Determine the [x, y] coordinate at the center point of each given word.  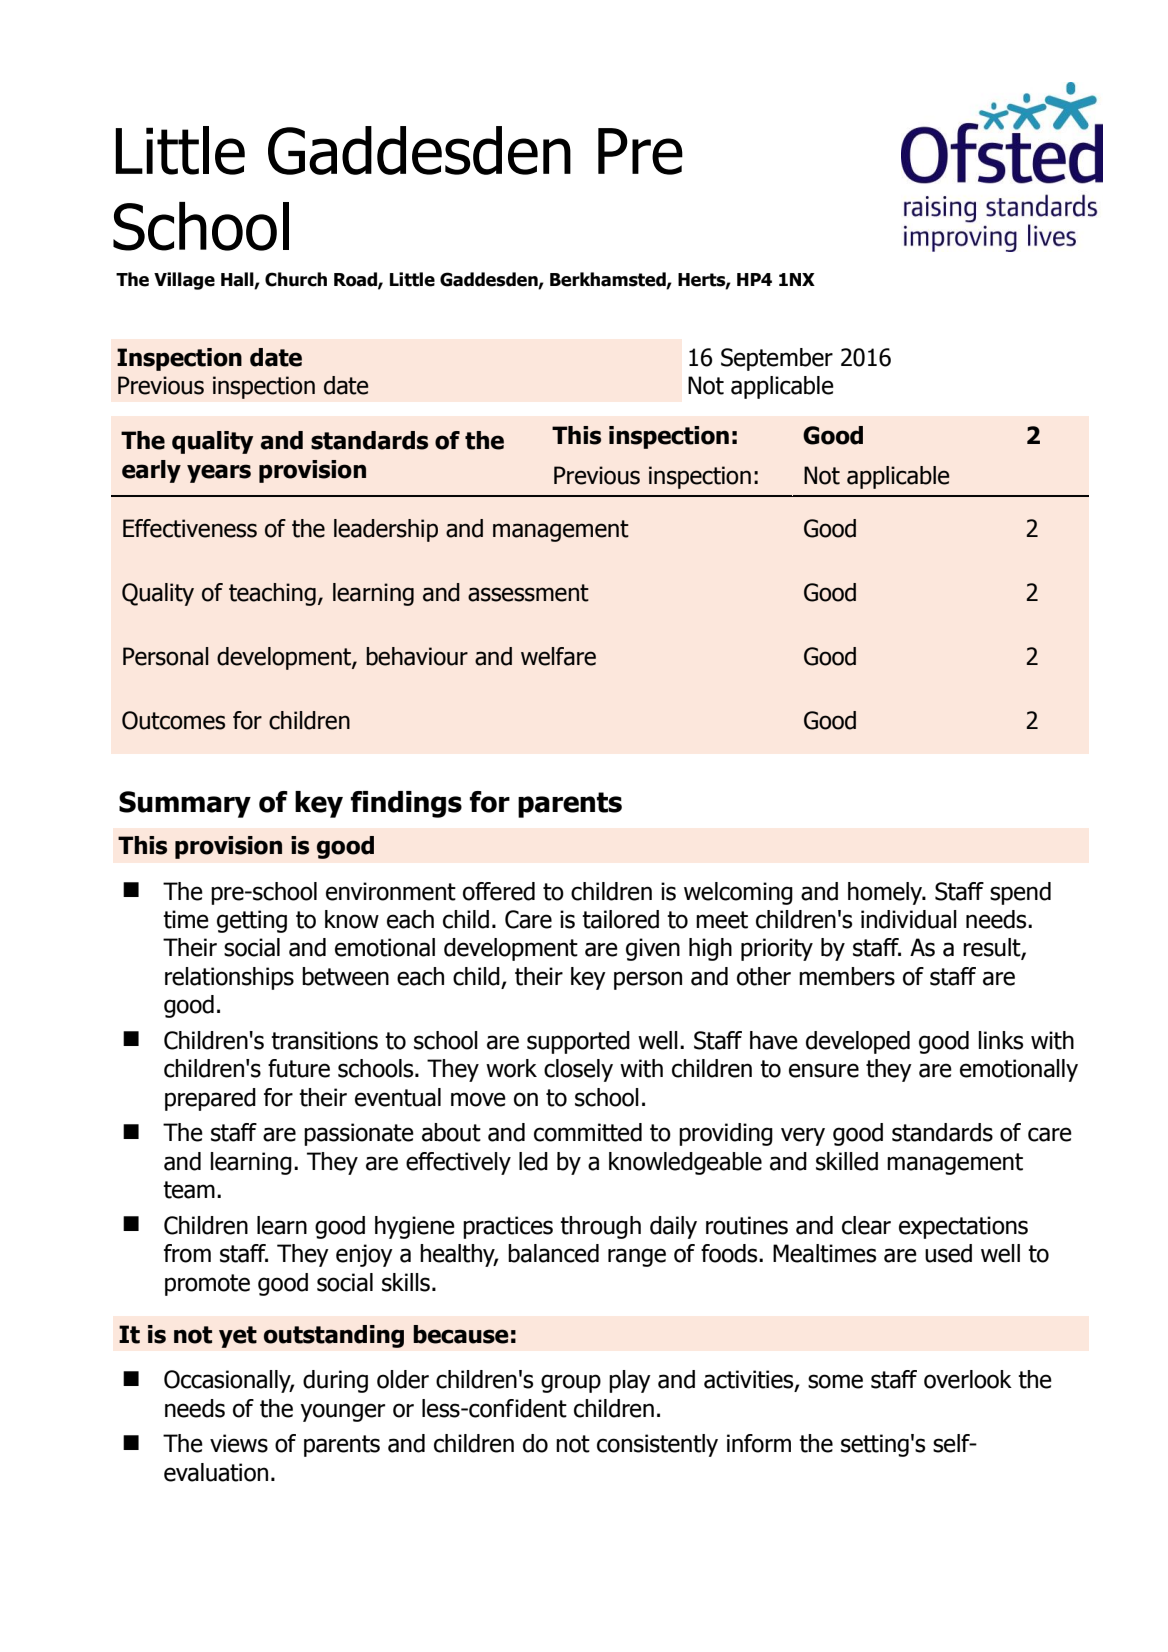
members [847, 976]
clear [866, 1225]
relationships [229, 978]
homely [886, 893]
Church [296, 279]
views [239, 1443]
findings [406, 804]
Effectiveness [190, 528]
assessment [528, 593]
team [189, 1190]
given [653, 949]
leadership [386, 530]
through [600, 1227]
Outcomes [173, 720]
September [777, 359]
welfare [558, 656]
